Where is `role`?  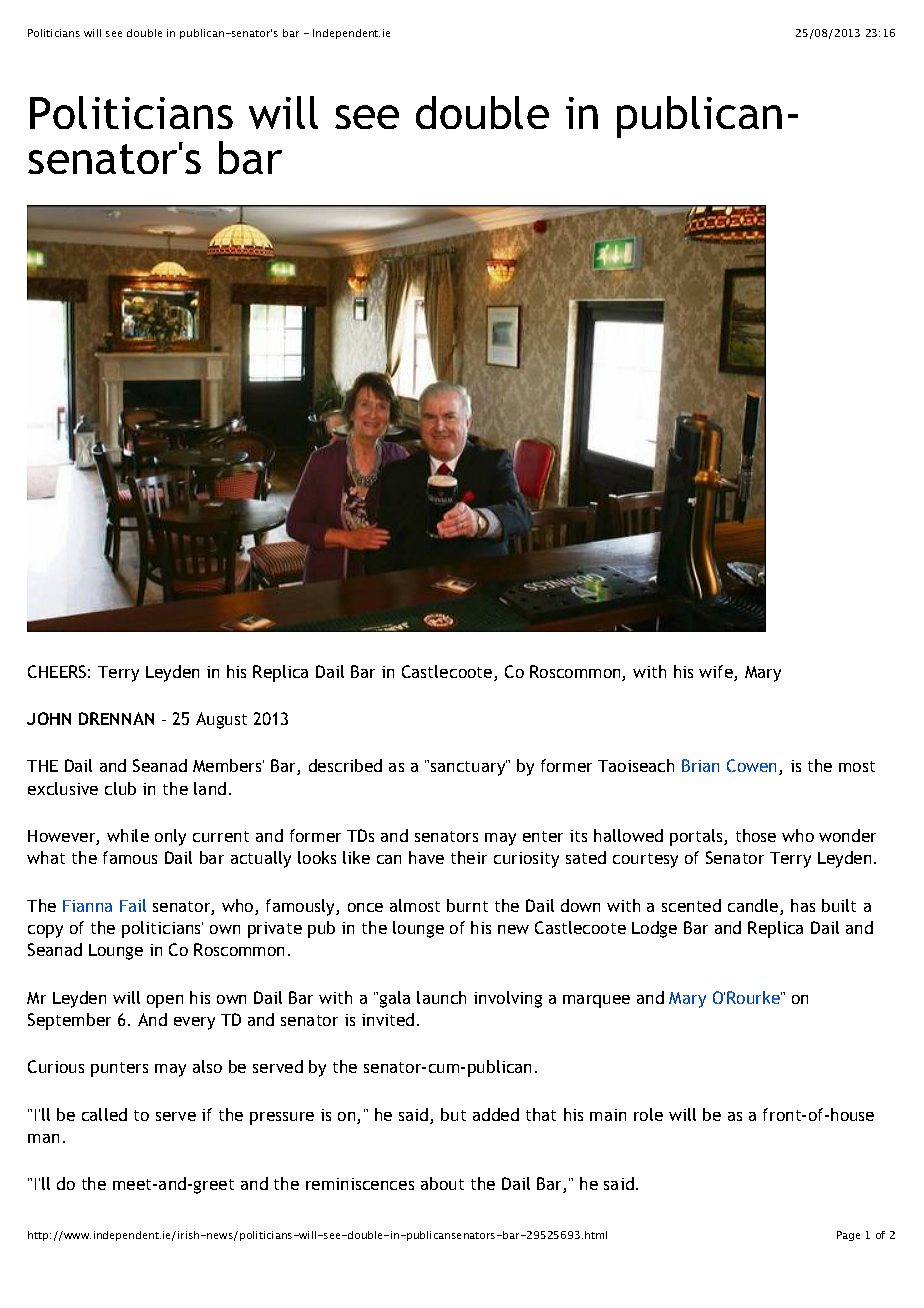 role is located at coordinates (648, 1114).
